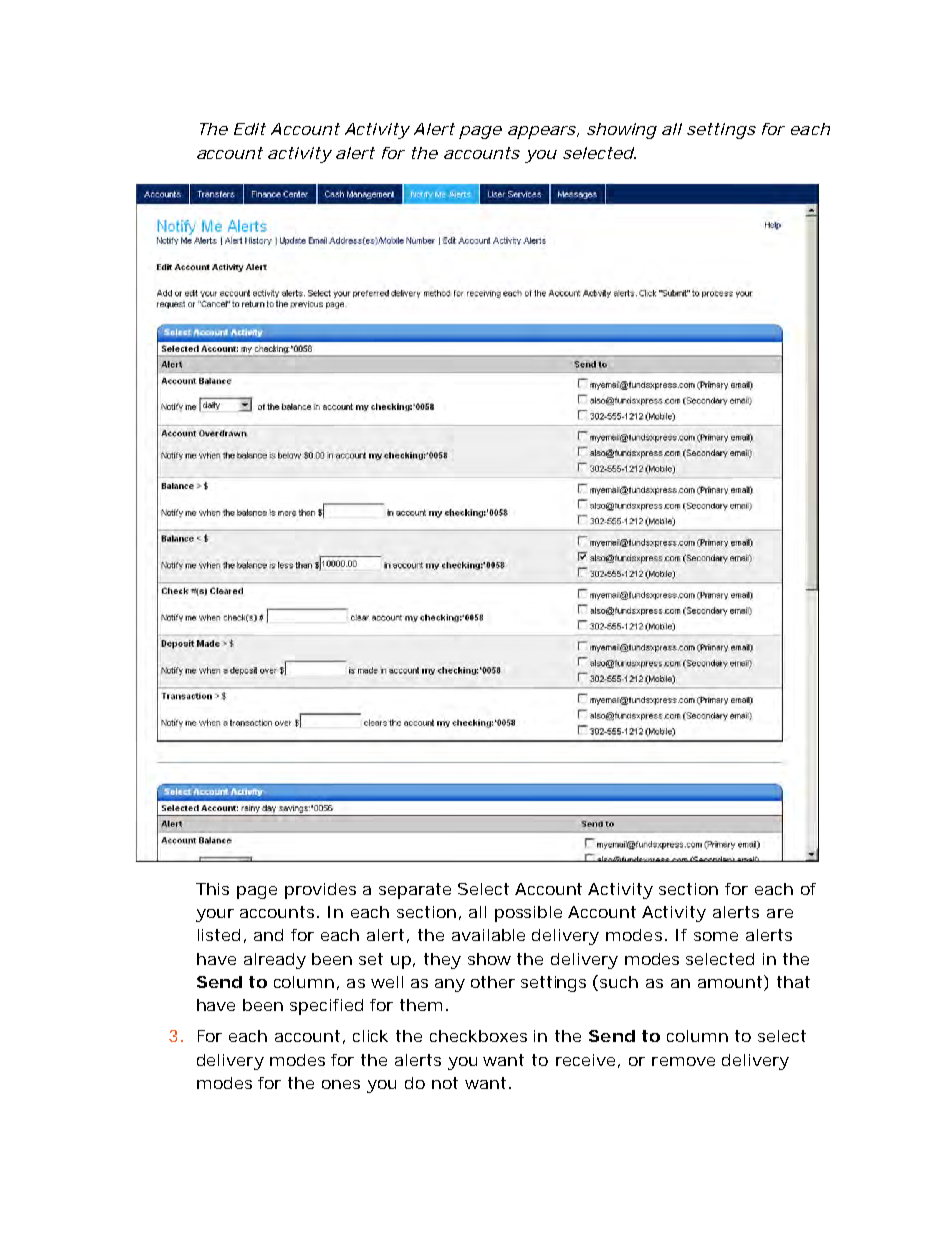 This screenshot has width=952, height=1233. What do you see at coordinates (326, 1007) in the screenshot?
I see `specified` at bounding box center [326, 1007].
